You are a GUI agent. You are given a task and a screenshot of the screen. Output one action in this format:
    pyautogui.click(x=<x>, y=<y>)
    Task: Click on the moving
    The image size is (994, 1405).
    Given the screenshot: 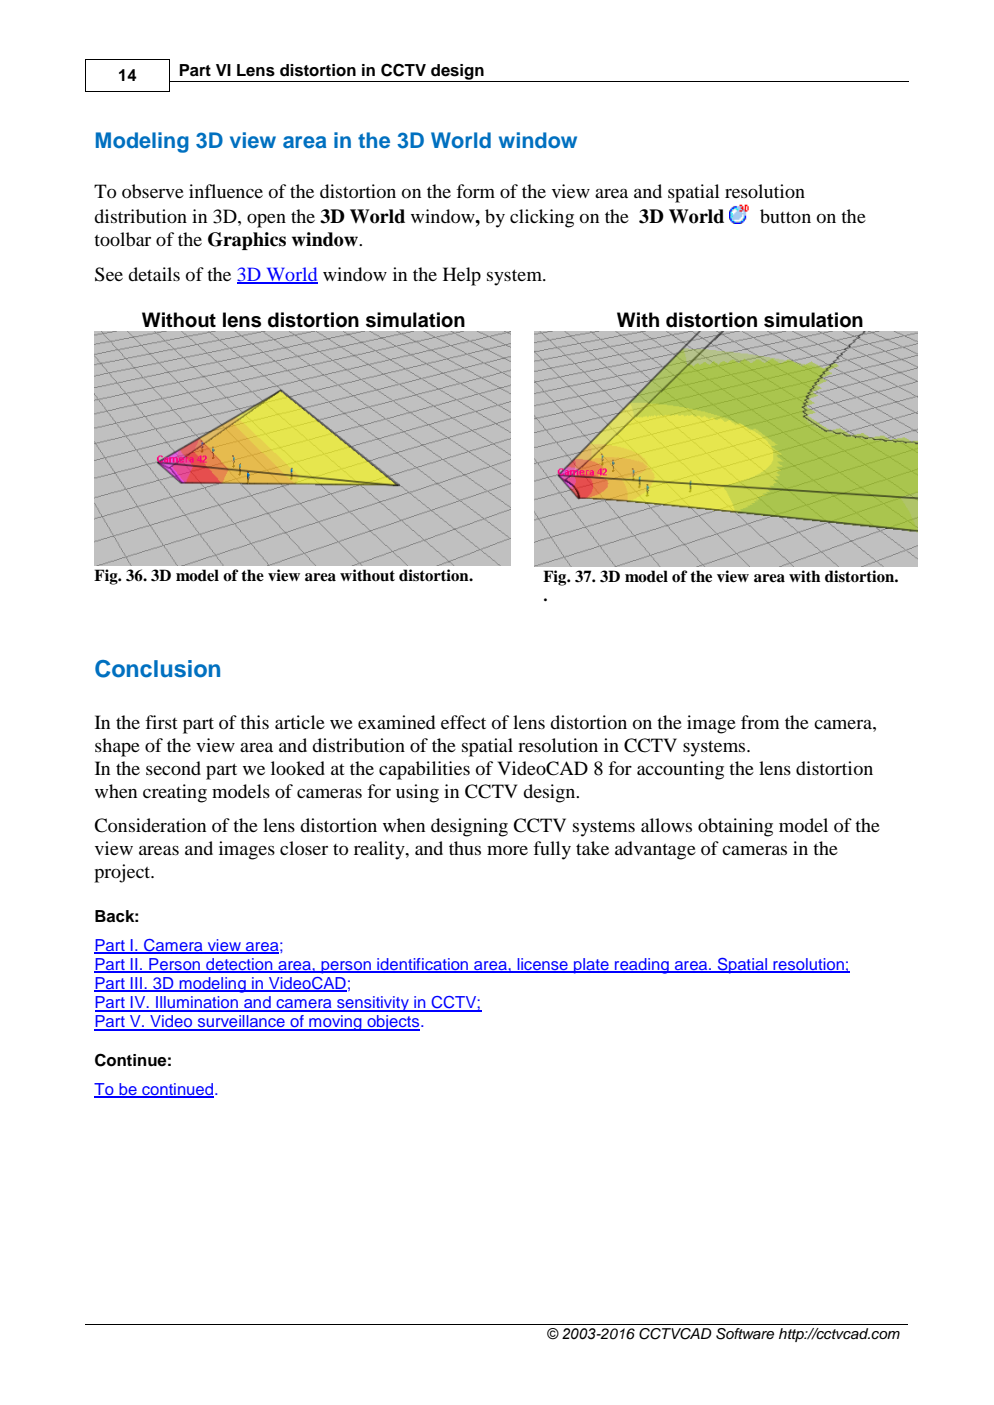 What is the action you would take?
    pyautogui.click(x=335, y=1023)
